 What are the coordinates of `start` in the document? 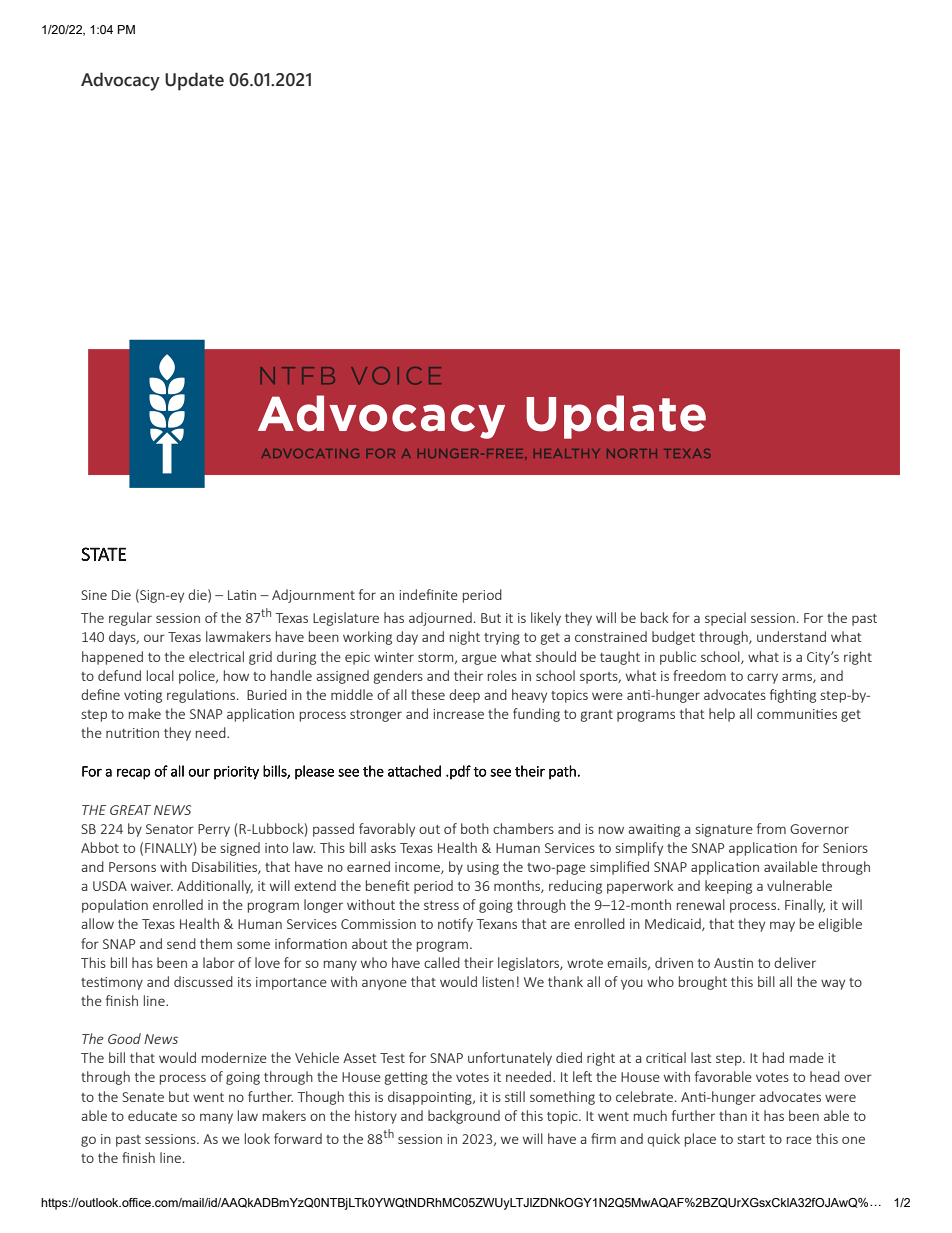 It's located at (751, 1139).
